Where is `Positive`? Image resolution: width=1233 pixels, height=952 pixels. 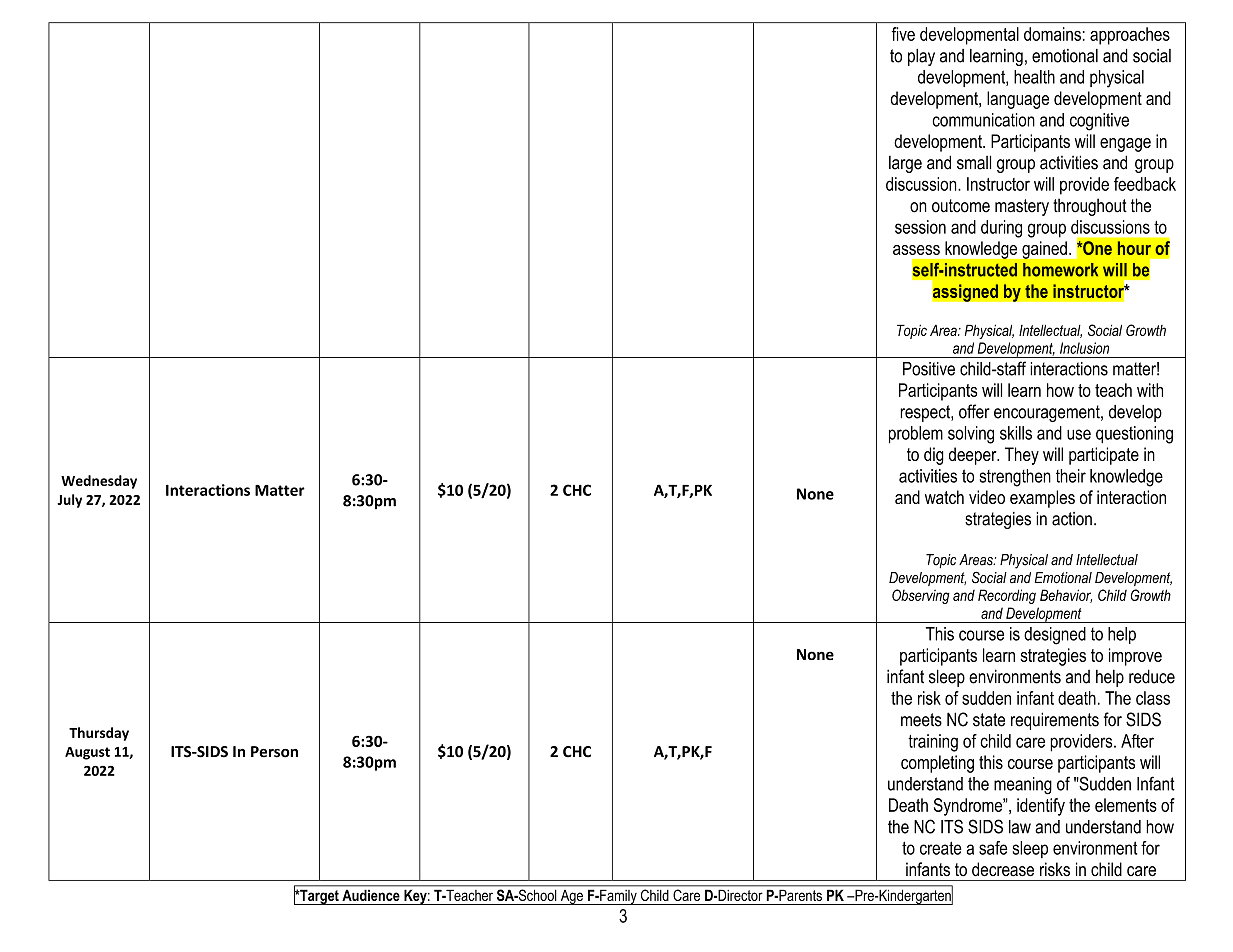 Positive is located at coordinates (929, 369).
